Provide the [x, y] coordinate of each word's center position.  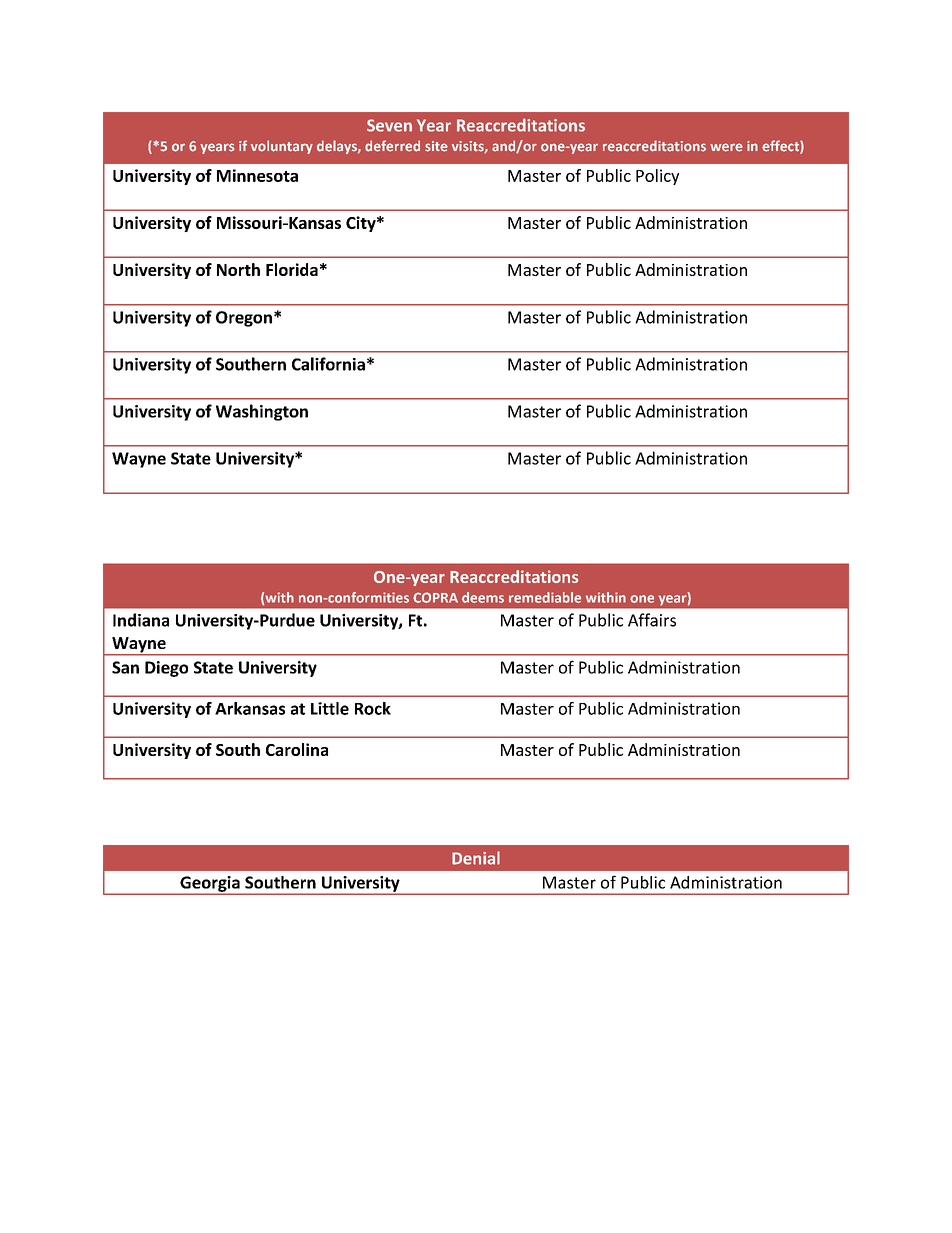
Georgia [210, 885]
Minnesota [257, 175]
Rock [373, 708]
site [436, 146]
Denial [476, 858]
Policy [657, 177]
